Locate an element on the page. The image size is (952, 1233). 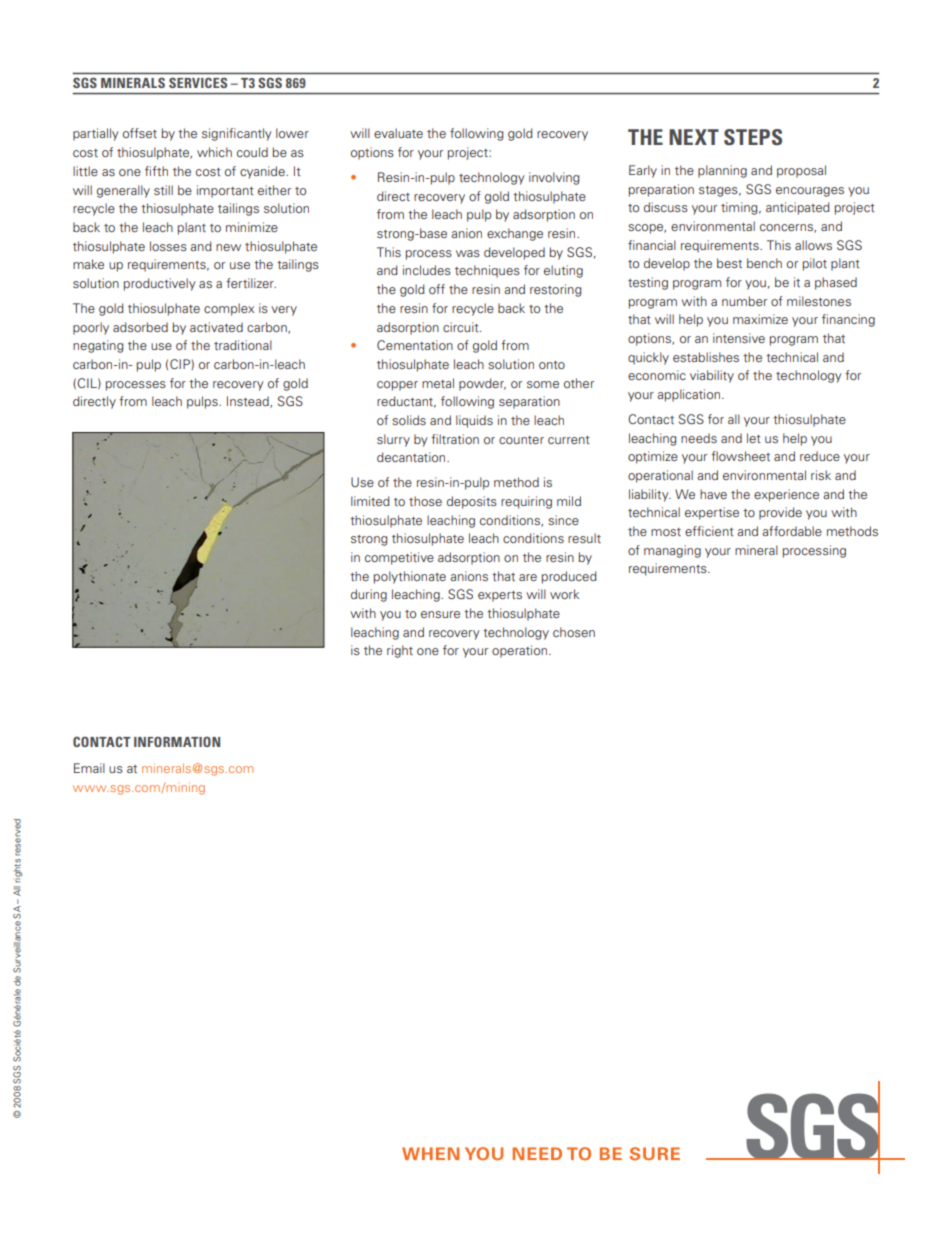
INFORMATION is located at coordinates (177, 742).
